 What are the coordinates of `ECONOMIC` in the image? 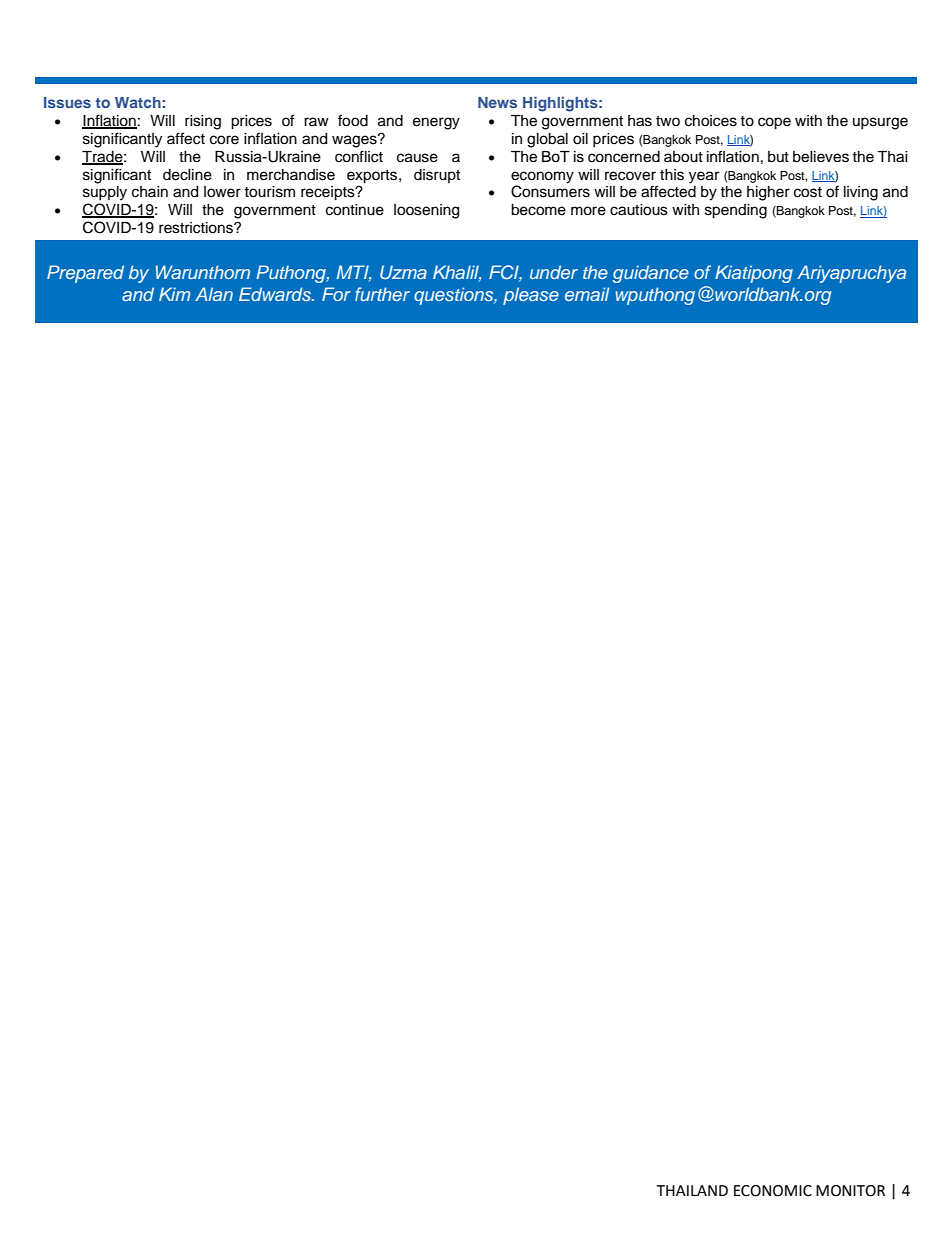 It's located at (773, 1191).
